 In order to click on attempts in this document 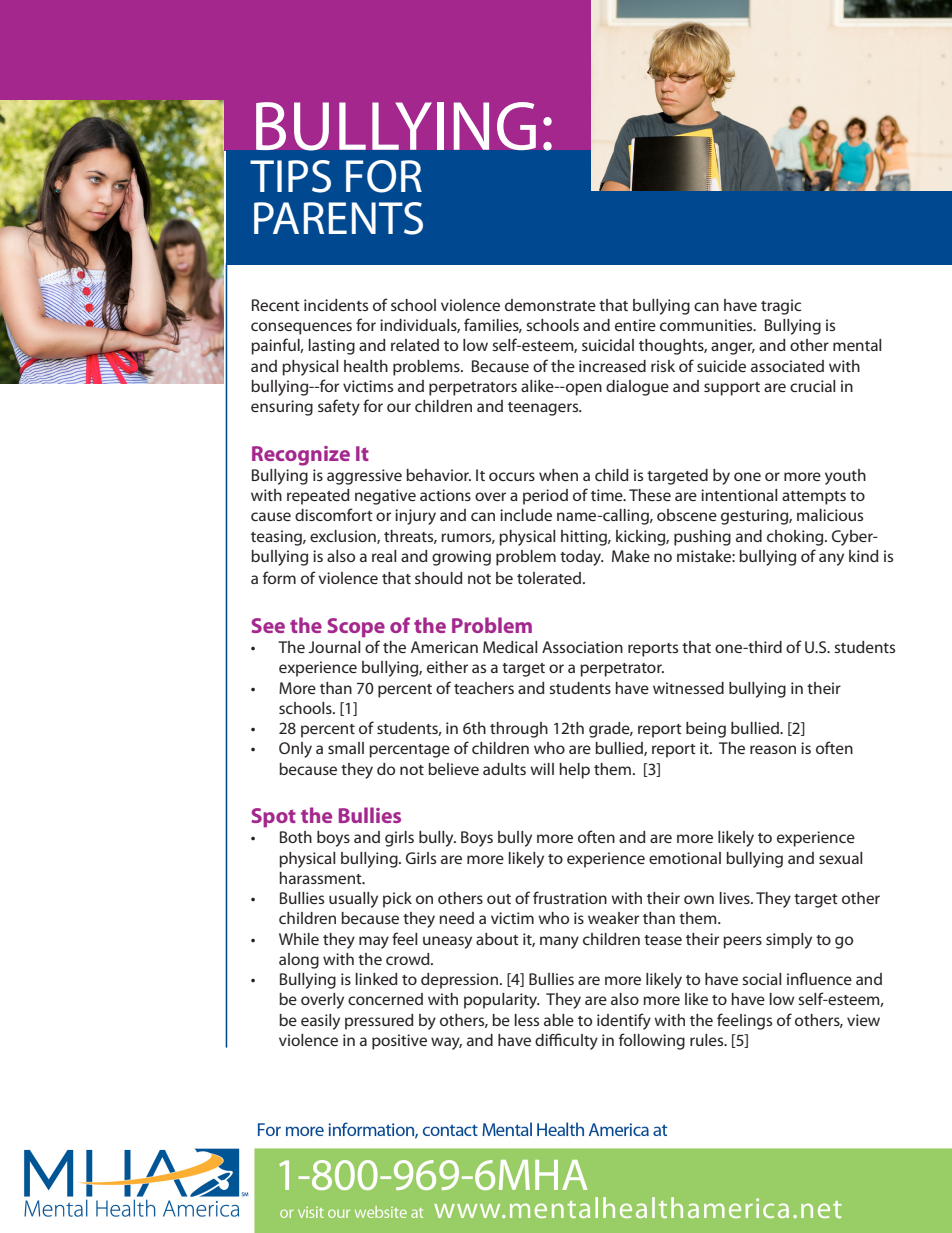, I will do `click(814, 498)`.
